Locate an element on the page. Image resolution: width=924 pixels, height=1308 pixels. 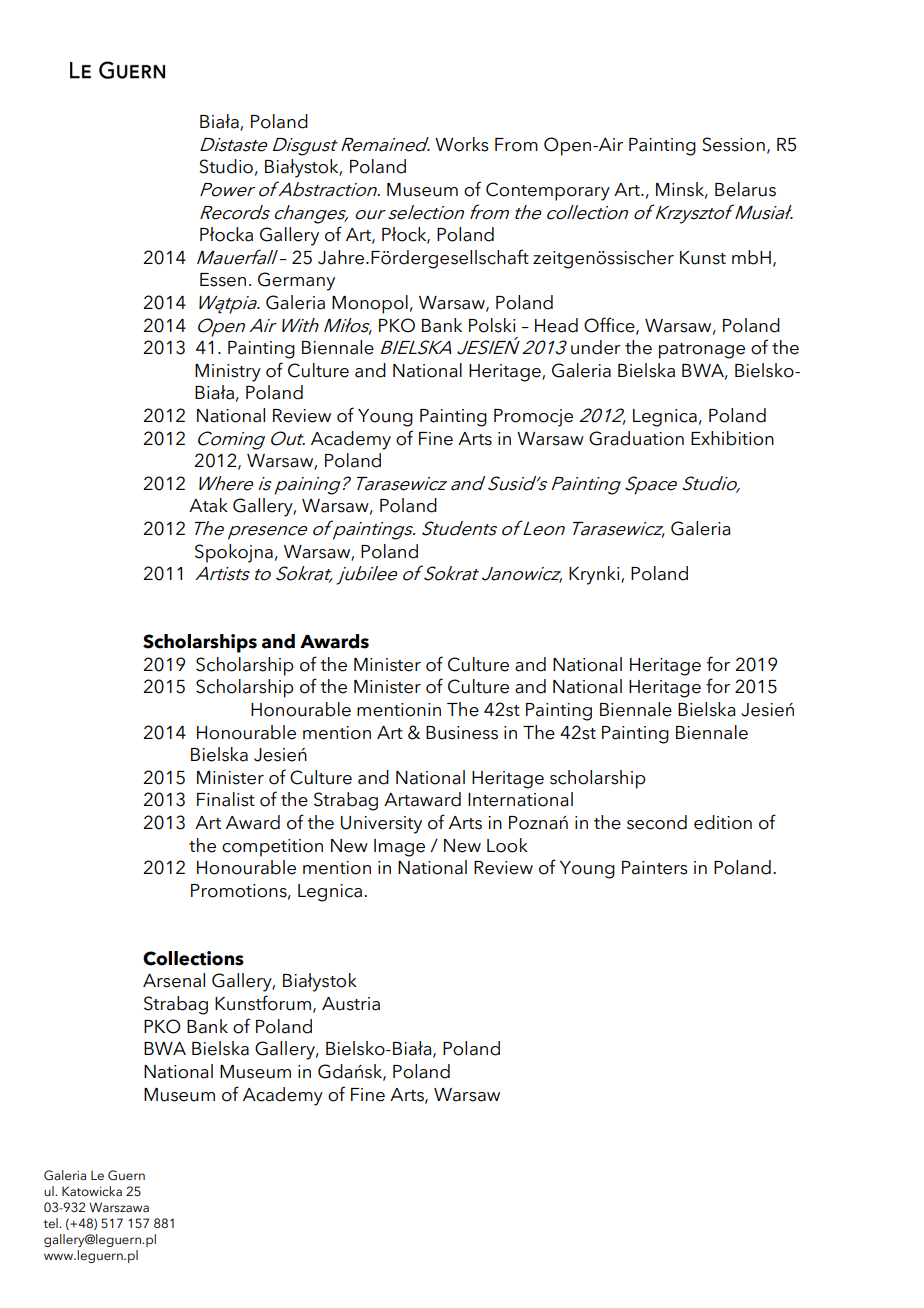
Painters is located at coordinates (655, 868).
